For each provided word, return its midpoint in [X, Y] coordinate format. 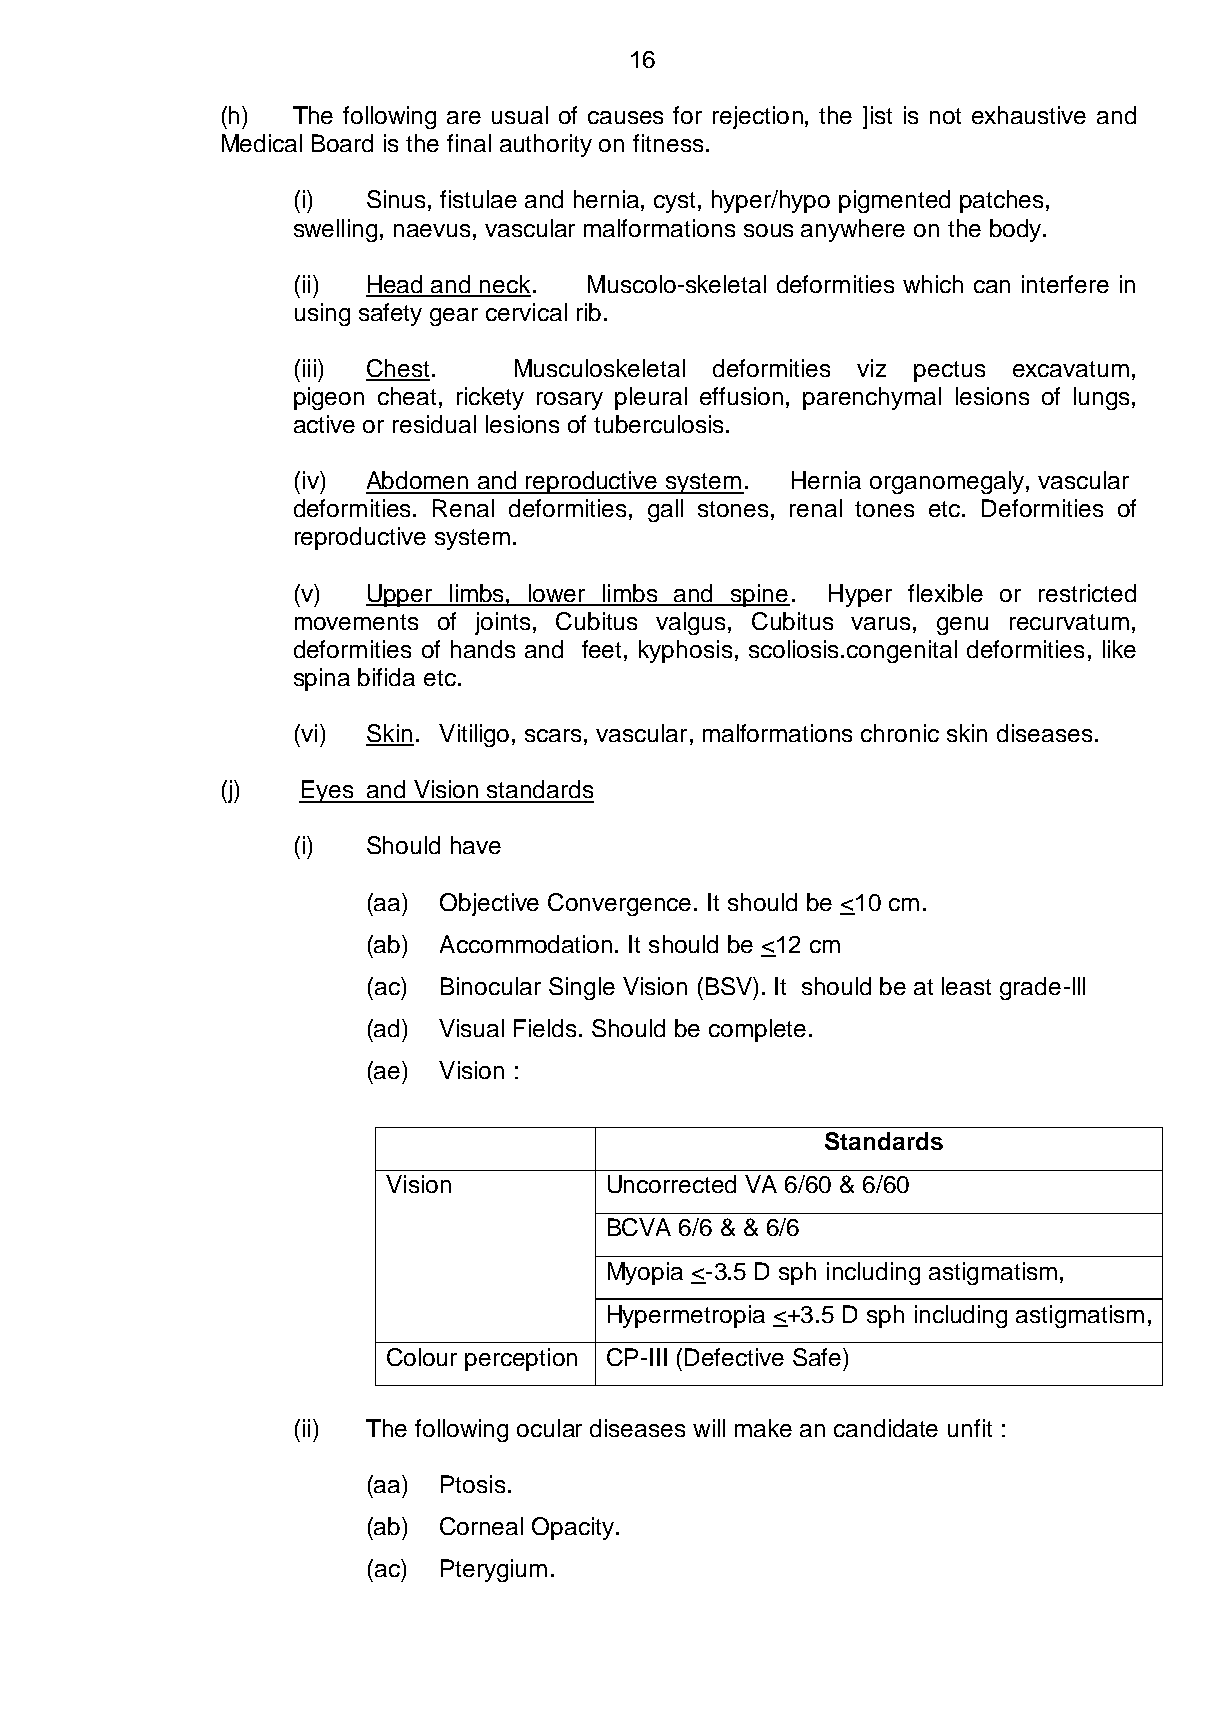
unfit [970, 1428]
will [709, 1428]
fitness [668, 143]
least [966, 986]
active [324, 424]
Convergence [619, 904]
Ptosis [473, 1484]
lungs [1101, 398]
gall [665, 510]
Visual [471, 1028]
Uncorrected [672, 1184]
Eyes [327, 791]
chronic [900, 733]
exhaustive [1029, 115]
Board [342, 143]
